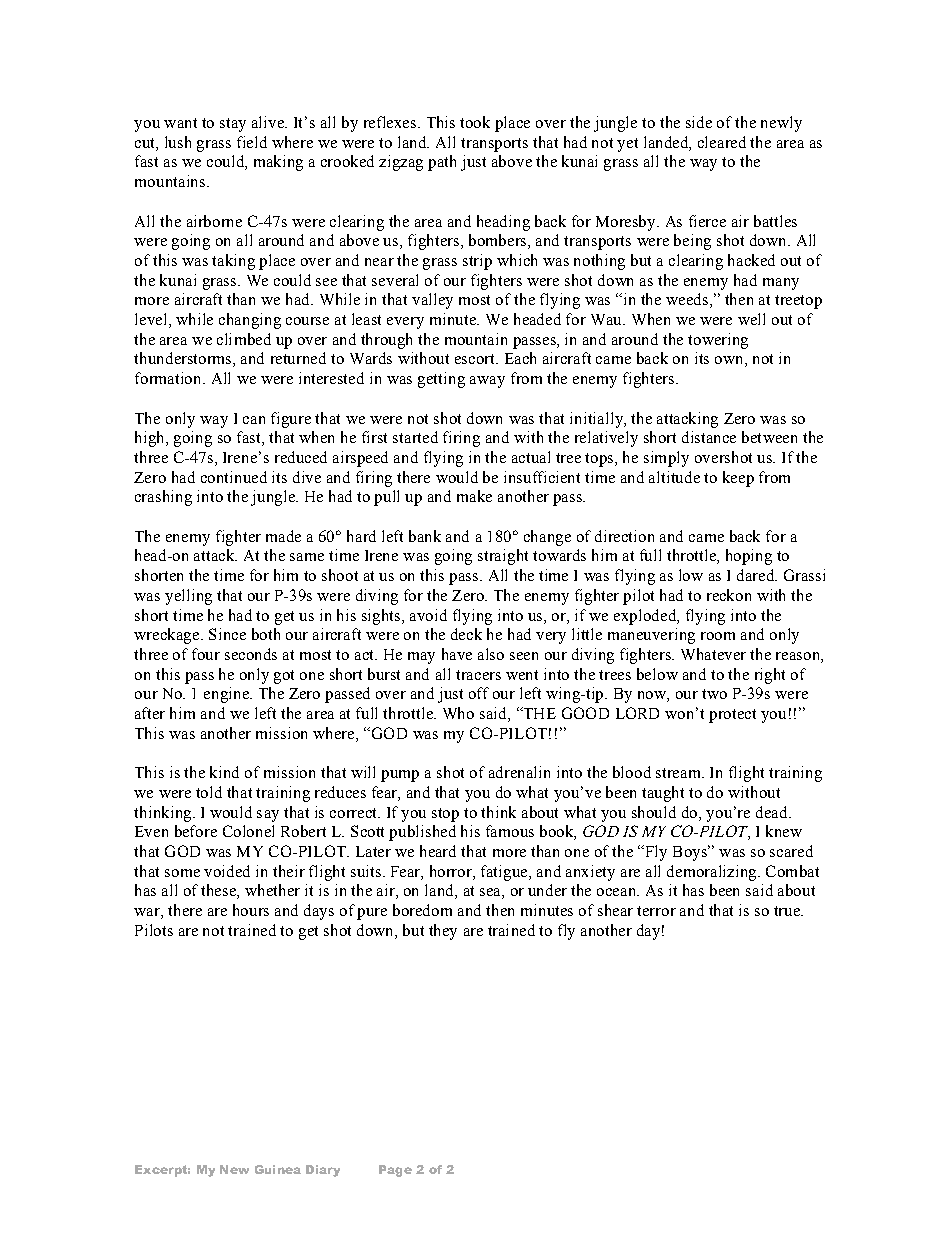 The width and height of the screenshot is (952, 1233). Describe the element at coordinates (442, 163) in the screenshot. I see `path` at that location.
